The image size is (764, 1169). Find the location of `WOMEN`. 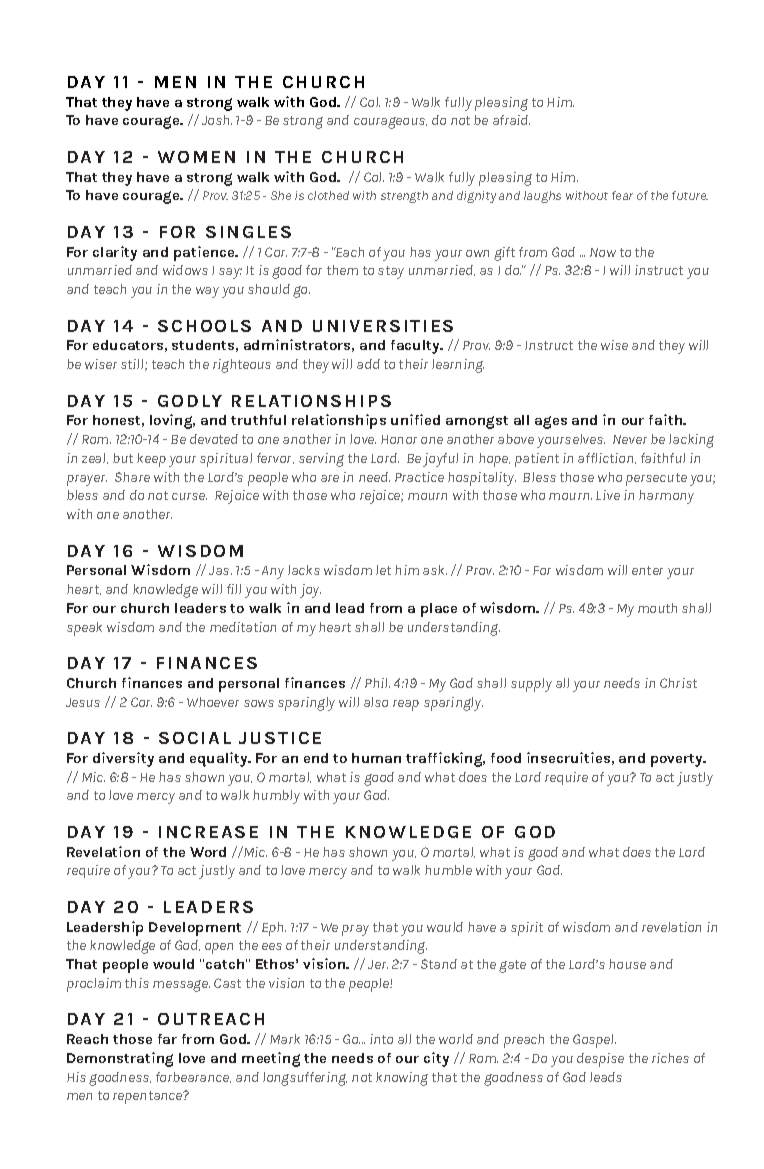

WOMEN is located at coordinates (196, 157).
